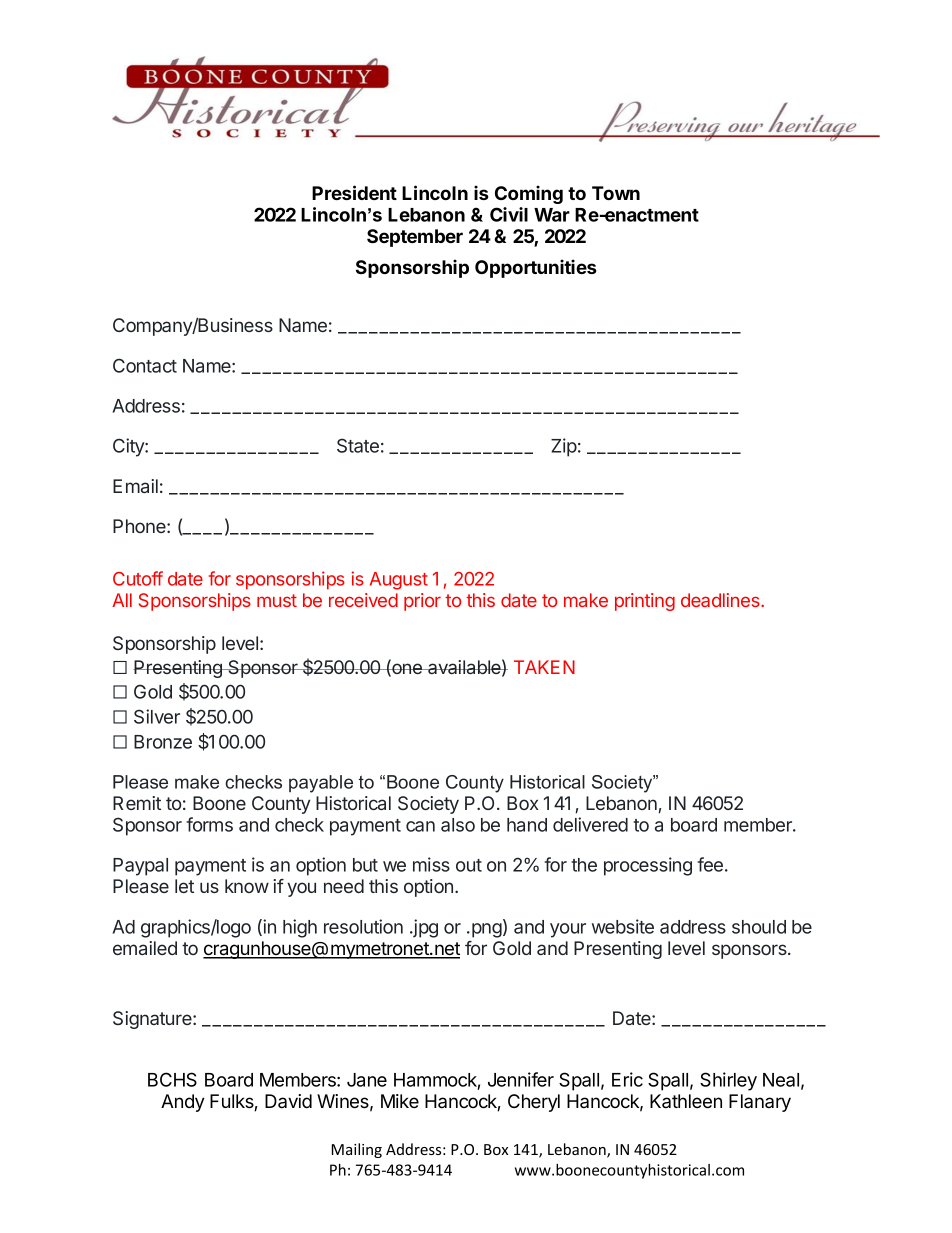 This screenshot has width=952, height=1233. What do you see at coordinates (183, 1103) in the screenshot?
I see `Andy` at bounding box center [183, 1103].
